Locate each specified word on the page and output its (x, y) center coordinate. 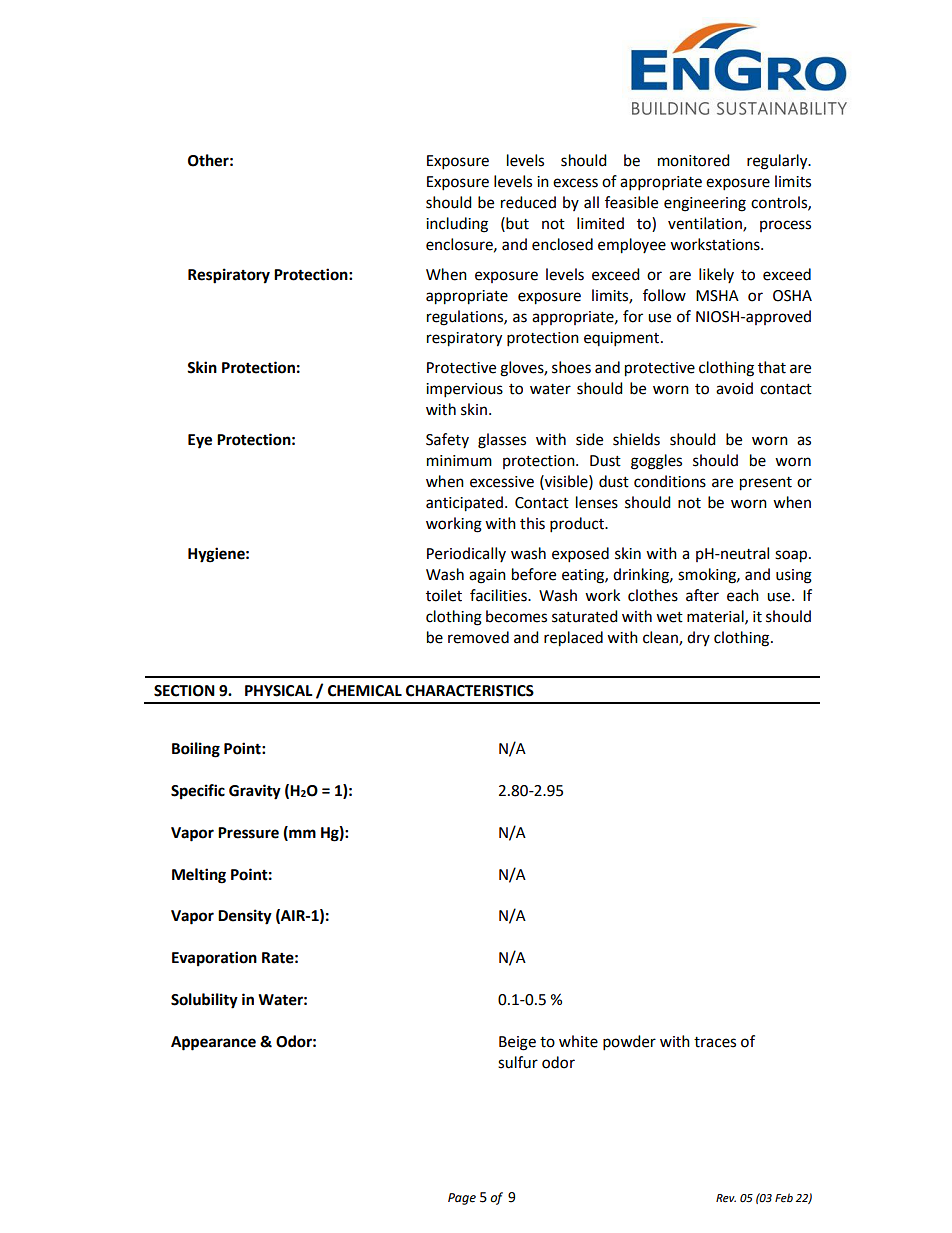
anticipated (466, 504)
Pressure (248, 833)
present (766, 484)
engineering (705, 204)
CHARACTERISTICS (470, 691)
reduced (528, 202)
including (457, 225)
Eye (200, 441)
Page (462, 1199)
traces (715, 1042)
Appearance (213, 1043)
